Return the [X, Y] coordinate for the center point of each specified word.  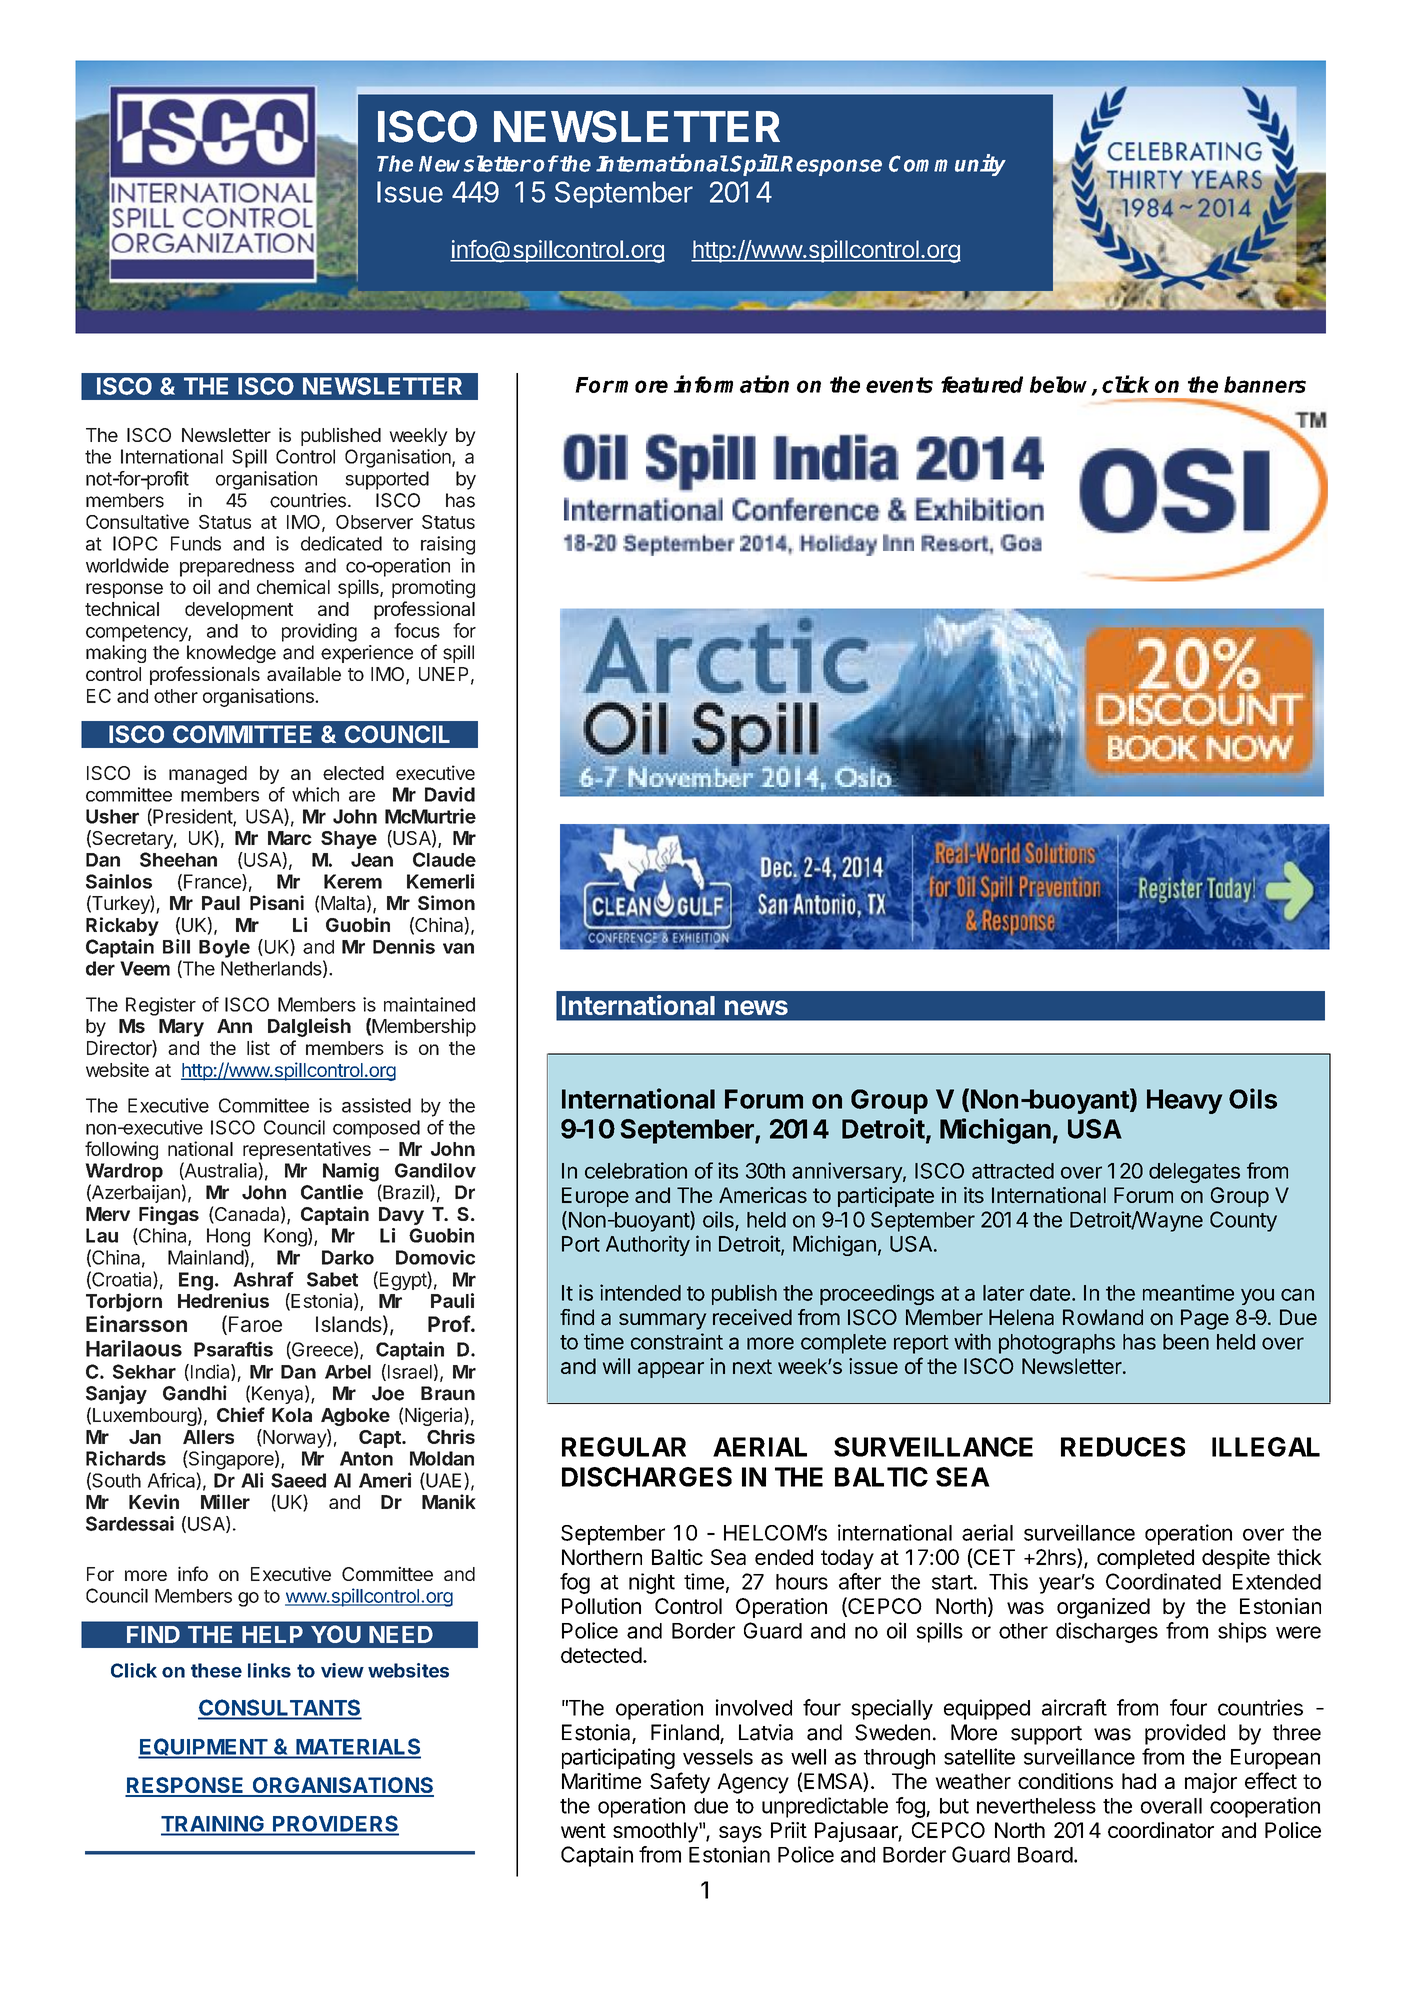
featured [982, 384]
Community [947, 165]
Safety [680, 1783]
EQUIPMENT [203, 1748]
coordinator [1161, 1830]
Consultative [137, 521]
